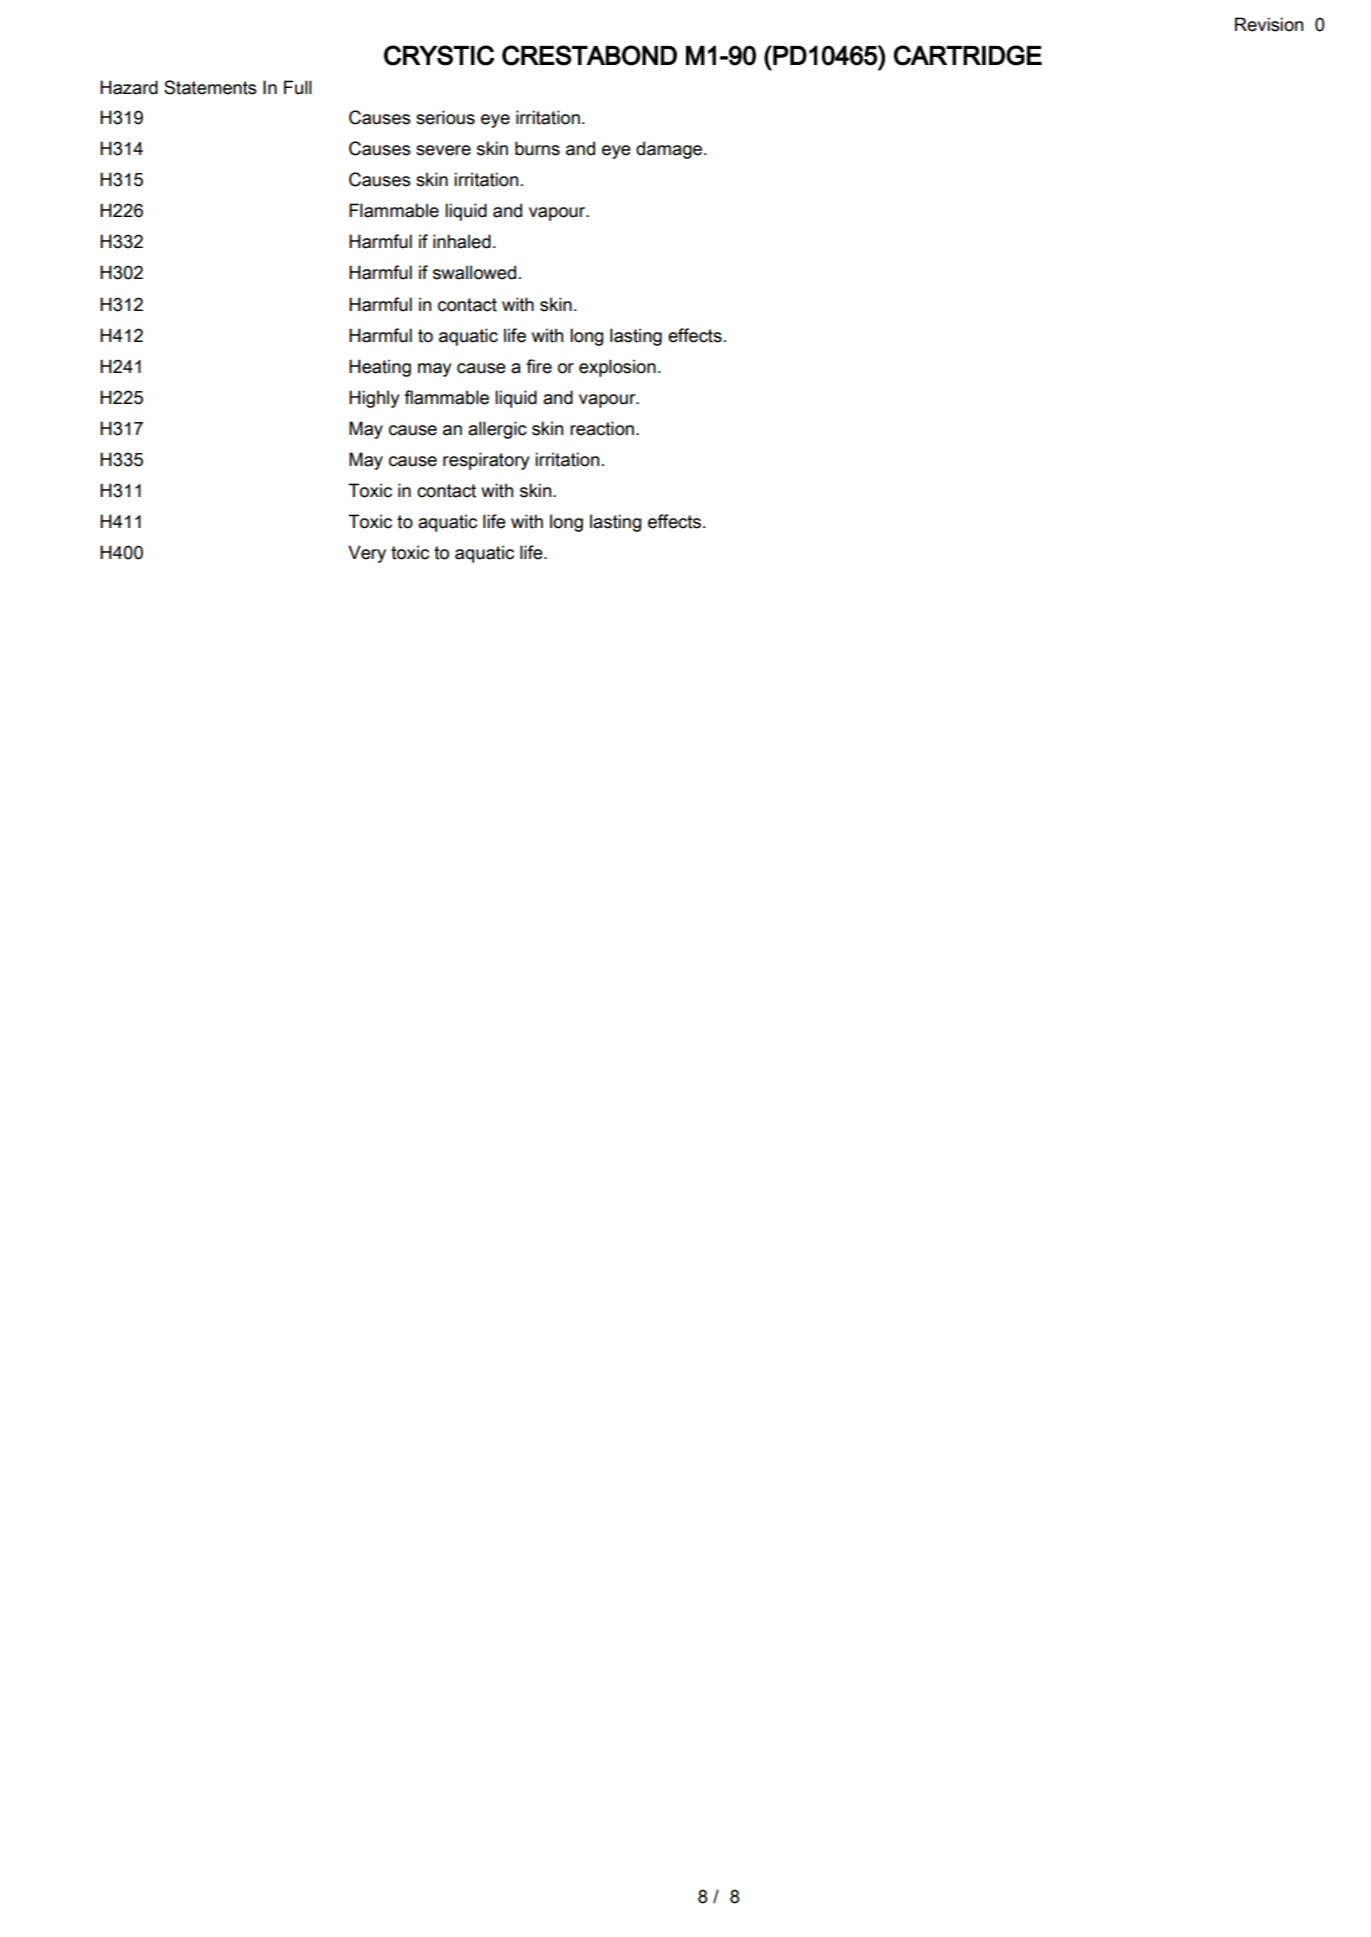 The image size is (1371, 1937). Describe the element at coordinates (445, 117) in the page. I see `serious` at that location.
